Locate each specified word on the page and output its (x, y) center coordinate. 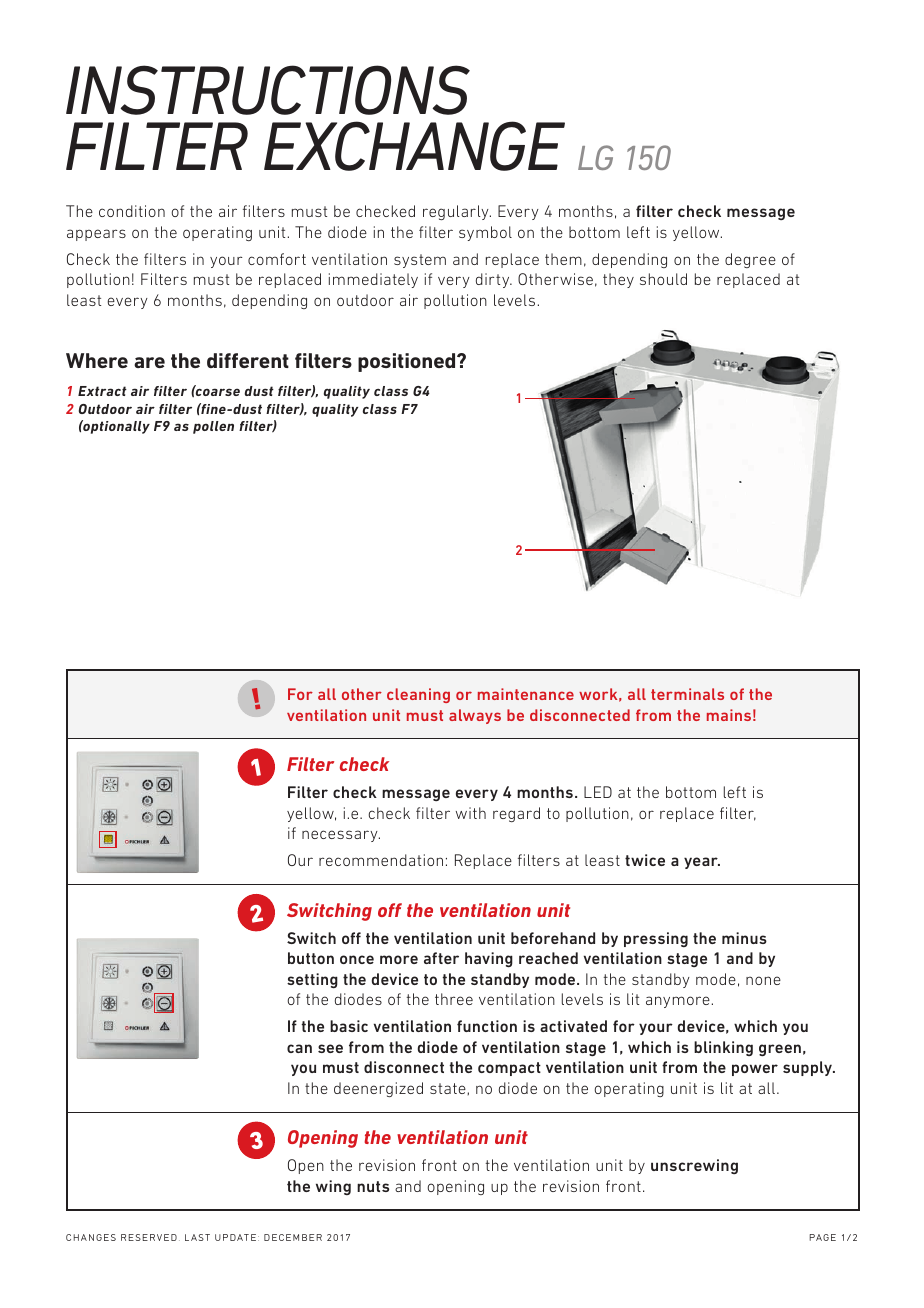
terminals (687, 694)
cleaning (418, 695)
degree (750, 260)
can (299, 1048)
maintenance (526, 694)
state (449, 1089)
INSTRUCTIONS (268, 90)
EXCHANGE (414, 146)
